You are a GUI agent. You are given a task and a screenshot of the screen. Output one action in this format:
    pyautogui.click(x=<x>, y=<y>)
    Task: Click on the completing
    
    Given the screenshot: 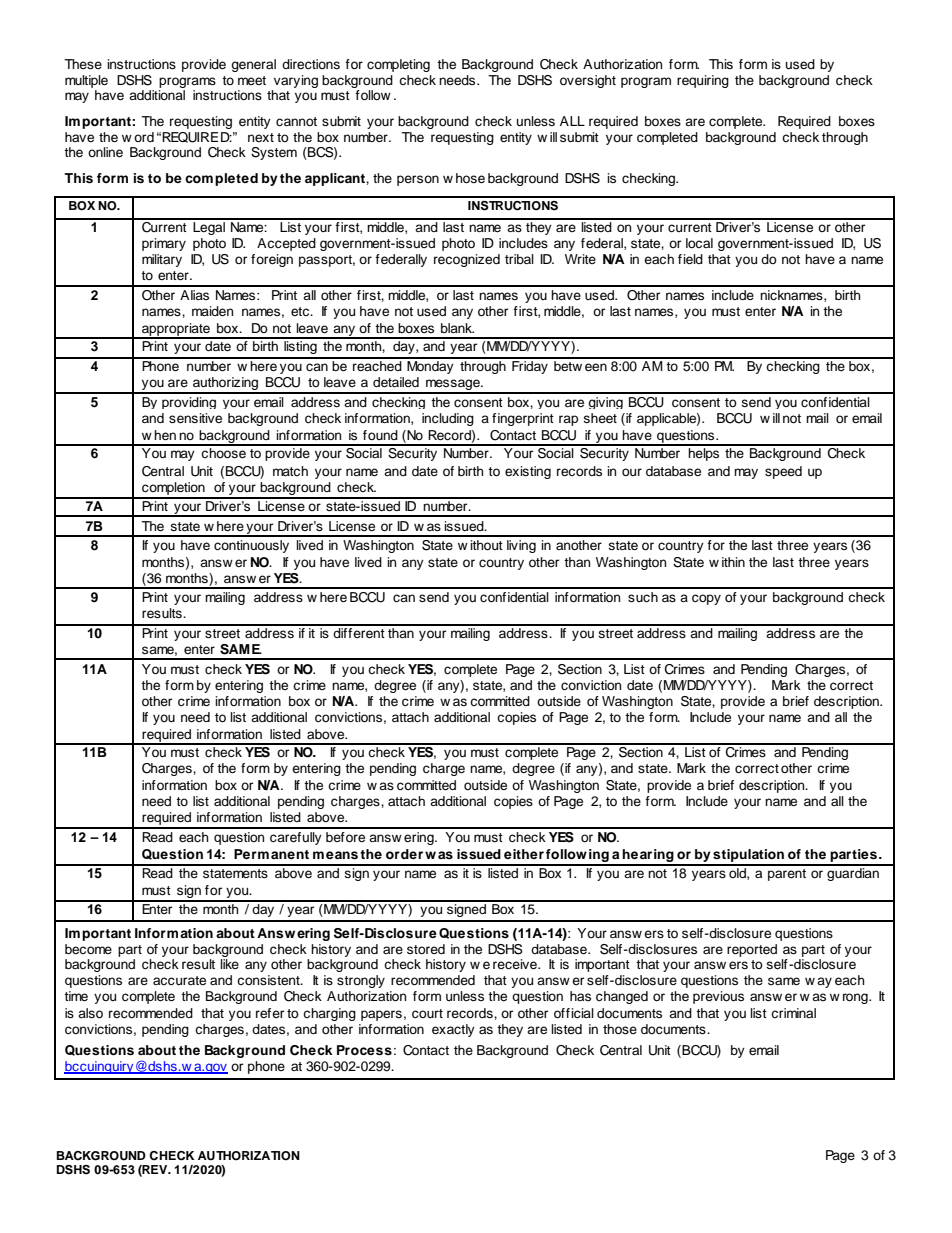 What is the action you would take?
    pyautogui.click(x=398, y=65)
